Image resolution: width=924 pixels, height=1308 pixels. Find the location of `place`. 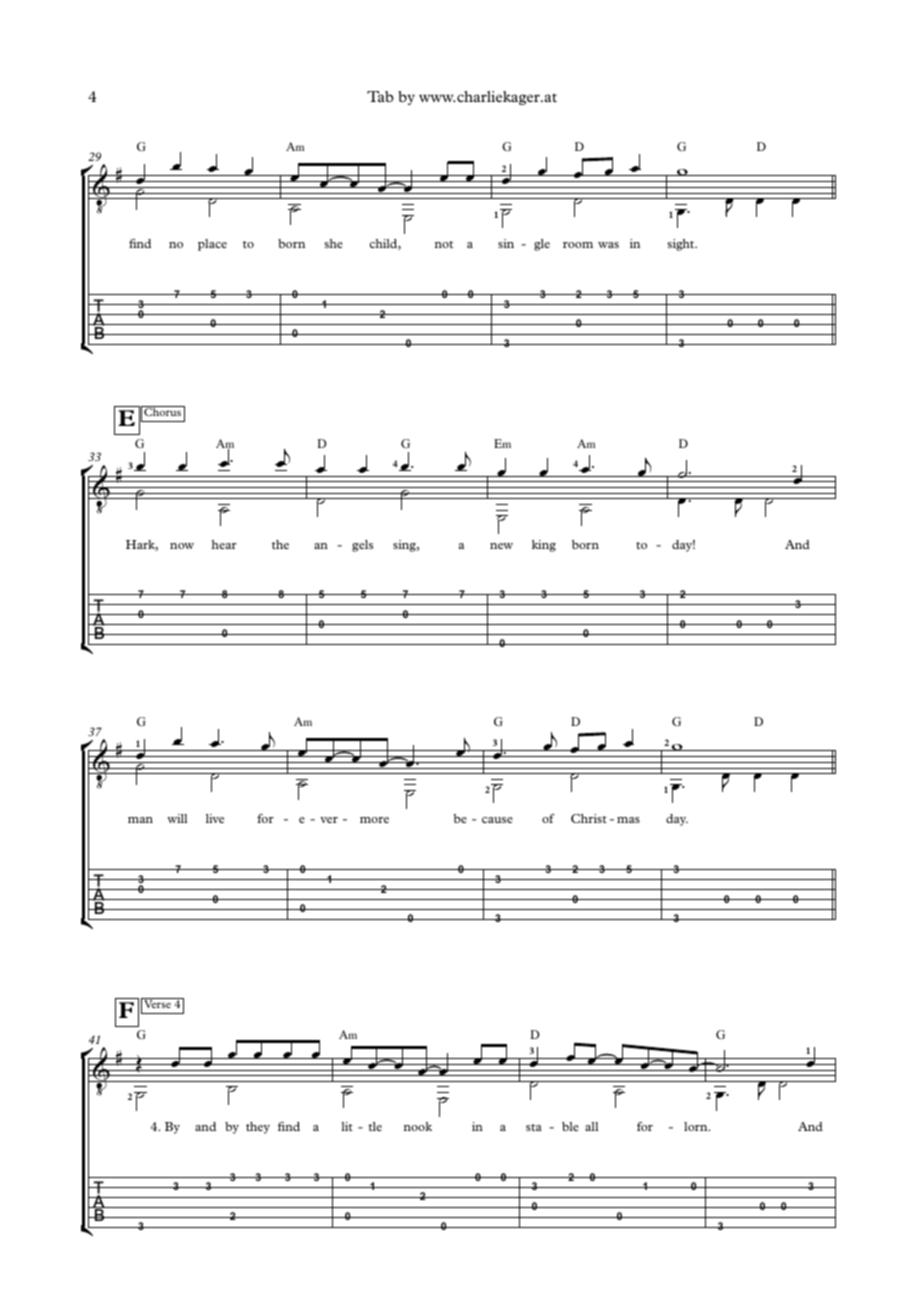

place is located at coordinates (212, 245).
